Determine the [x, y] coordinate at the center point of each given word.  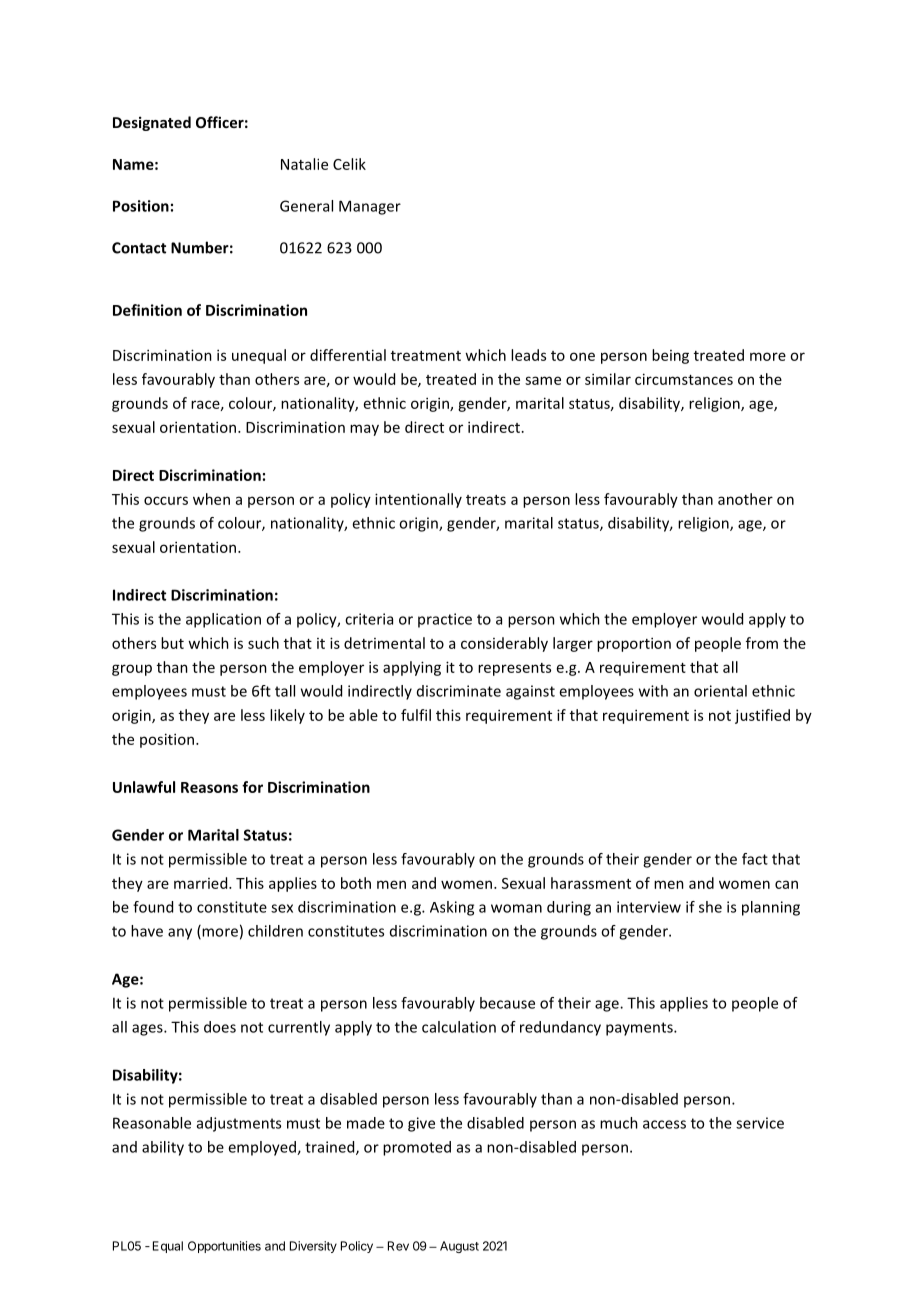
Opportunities [224, 1247]
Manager [370, 207]
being [670, 356]
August [459, 1247]
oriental [720, 691]
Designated [152, 123]
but [172, 643]
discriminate [459, 691]
